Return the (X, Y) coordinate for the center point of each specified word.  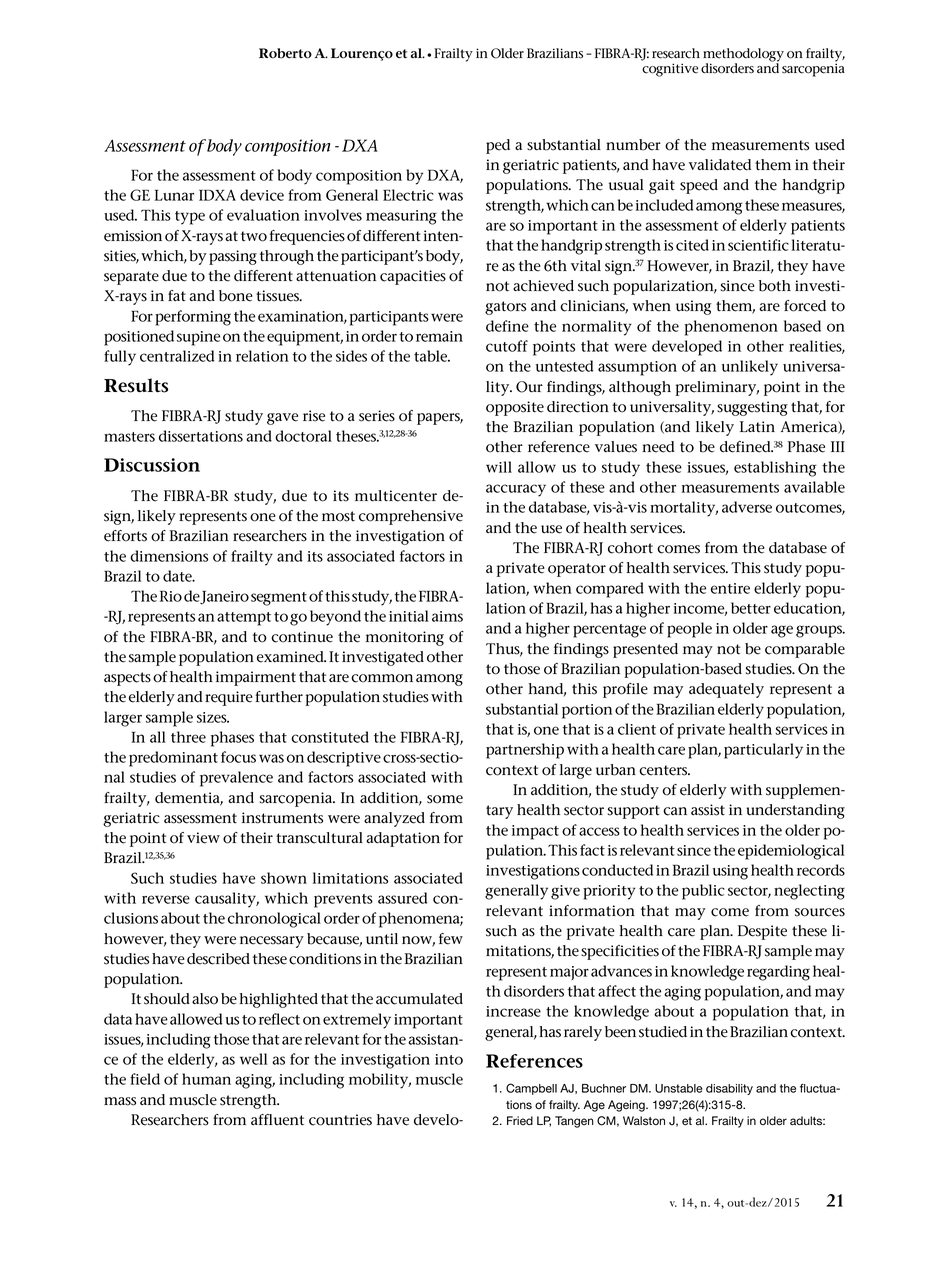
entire (730, 588)
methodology (743, 56)
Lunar (174, 195)
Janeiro (224, 597)
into (449, 1059)
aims (447, 616)
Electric (408, 195)
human (206, 1079)
